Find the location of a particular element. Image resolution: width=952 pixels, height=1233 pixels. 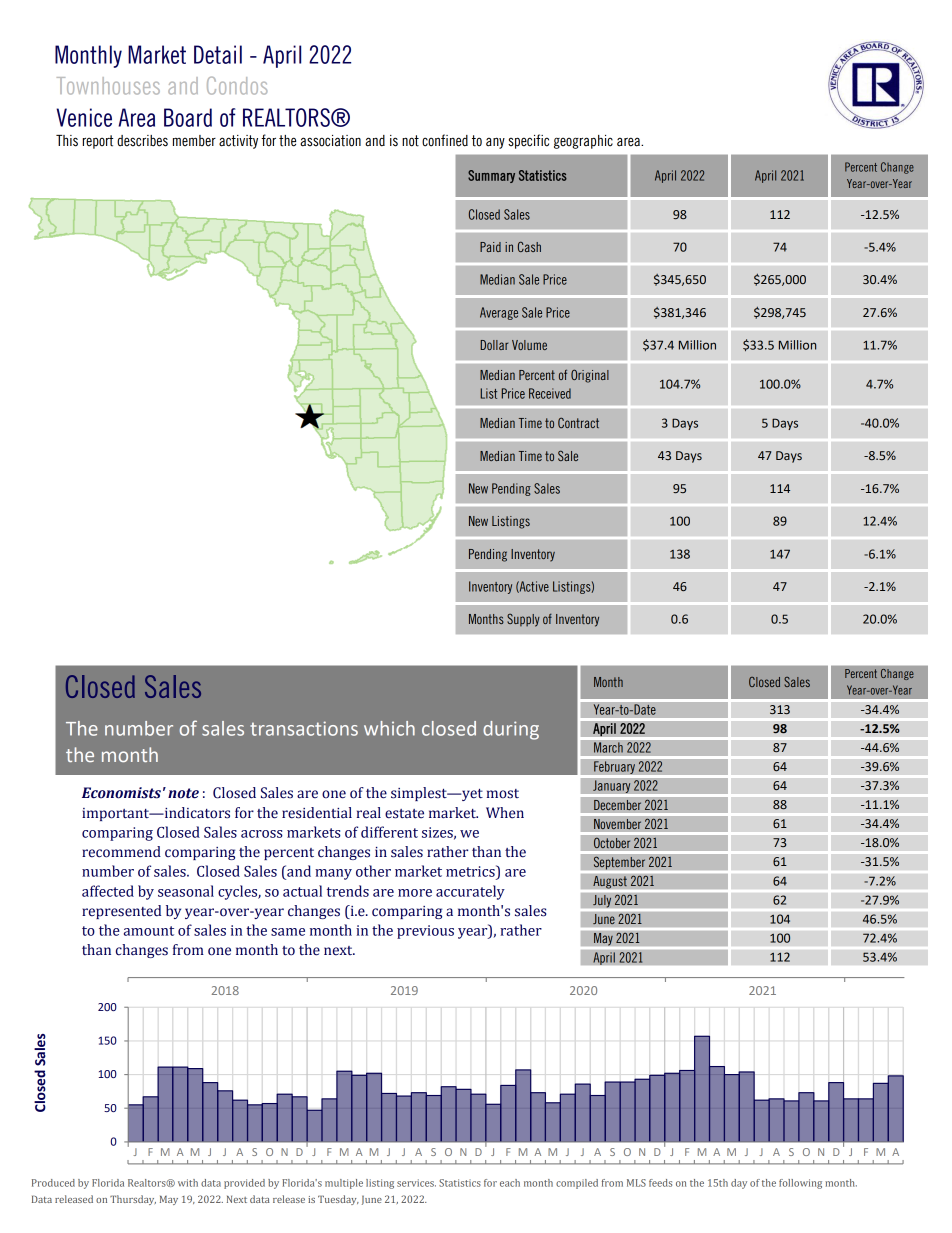

Original is located at coordinates (590, 376).
